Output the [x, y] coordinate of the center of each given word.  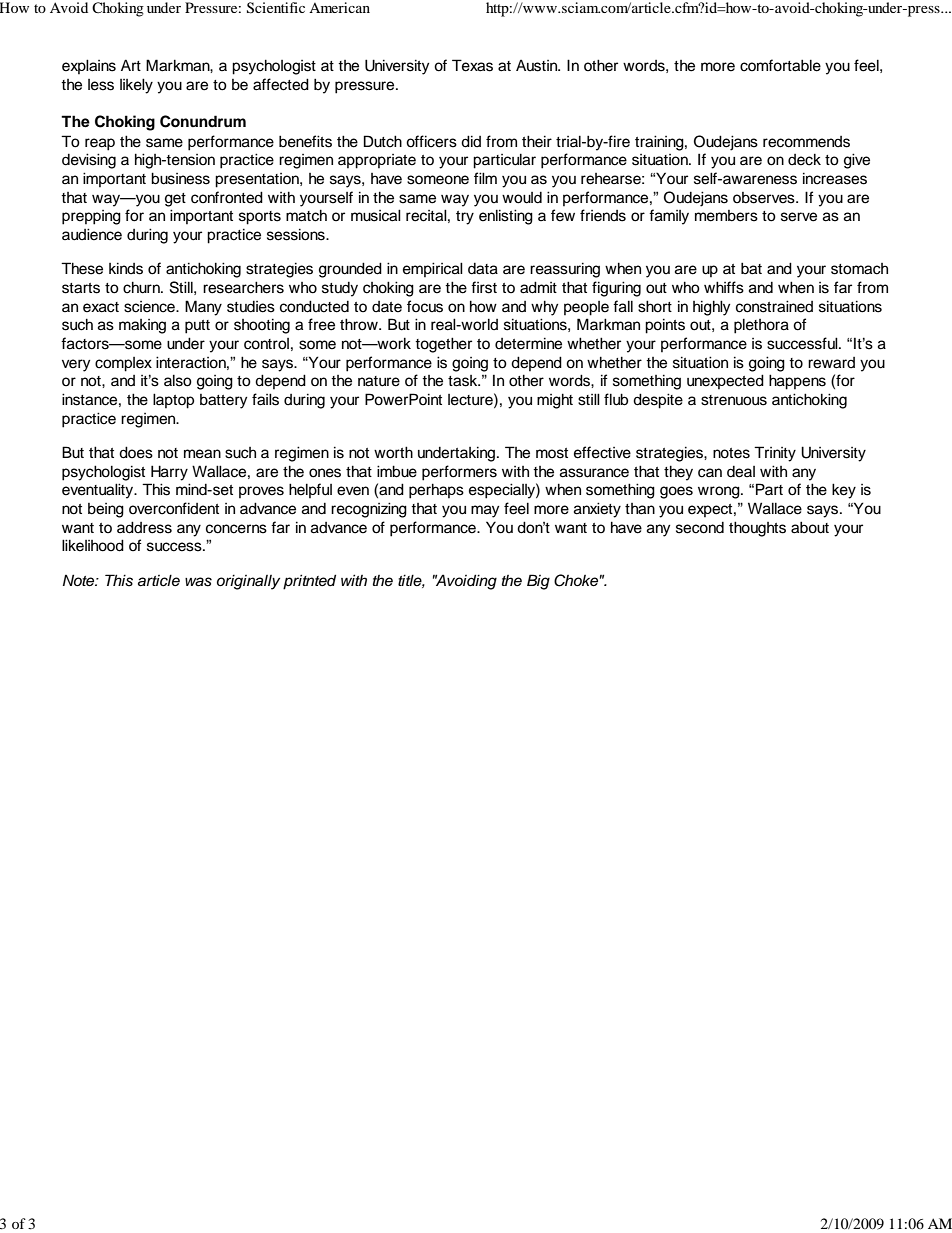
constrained [774, 306]
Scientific [276, 8]
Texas [472, 65]
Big [538, 582]
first [484, 287]
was [198, 582]
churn [142, 287]
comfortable [780, 65]
